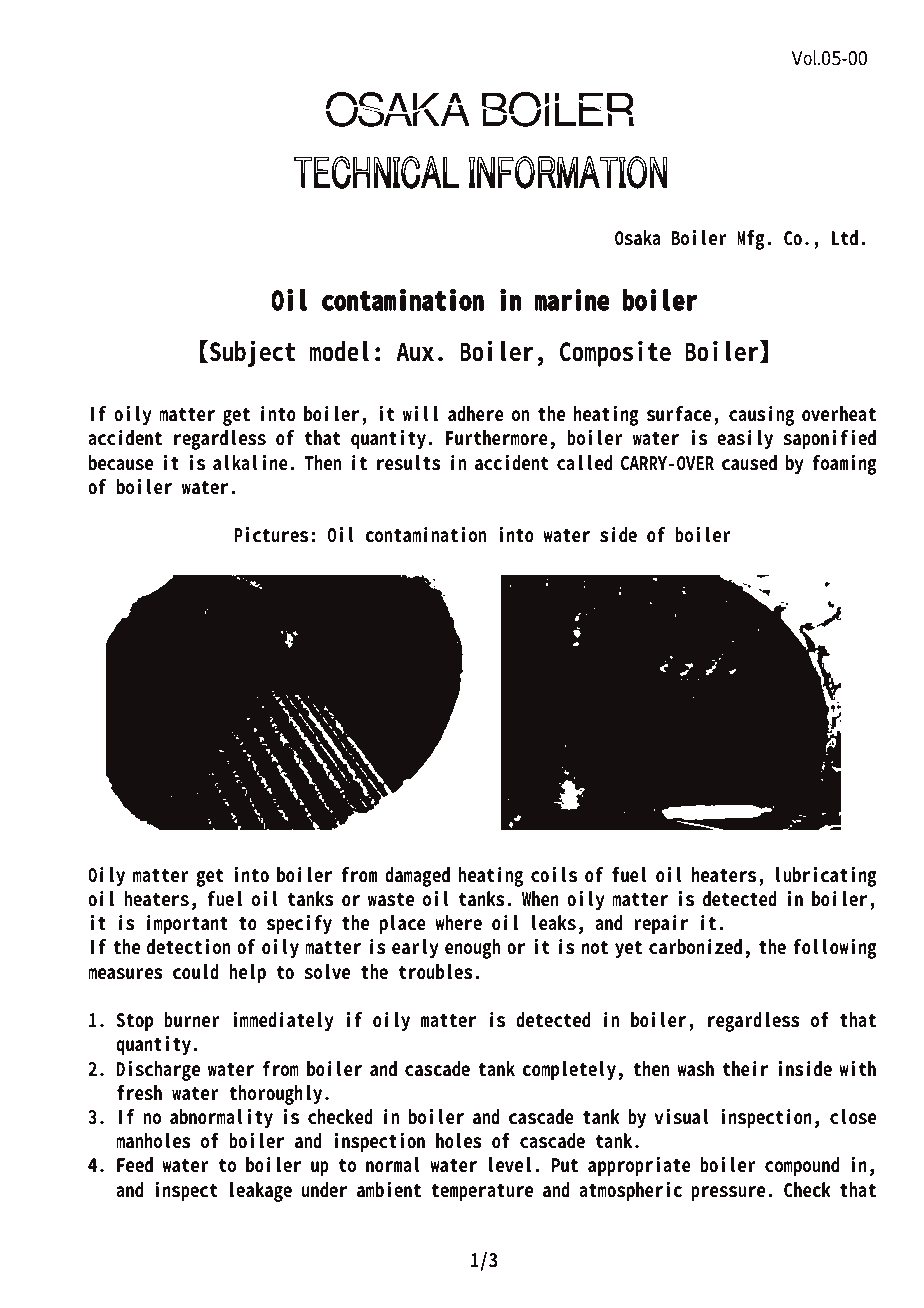 The image size is (924, 1308). What do you see at coordinates (753, 240) in the page?
I see `Mfg` at bounding box center [753, 240].
